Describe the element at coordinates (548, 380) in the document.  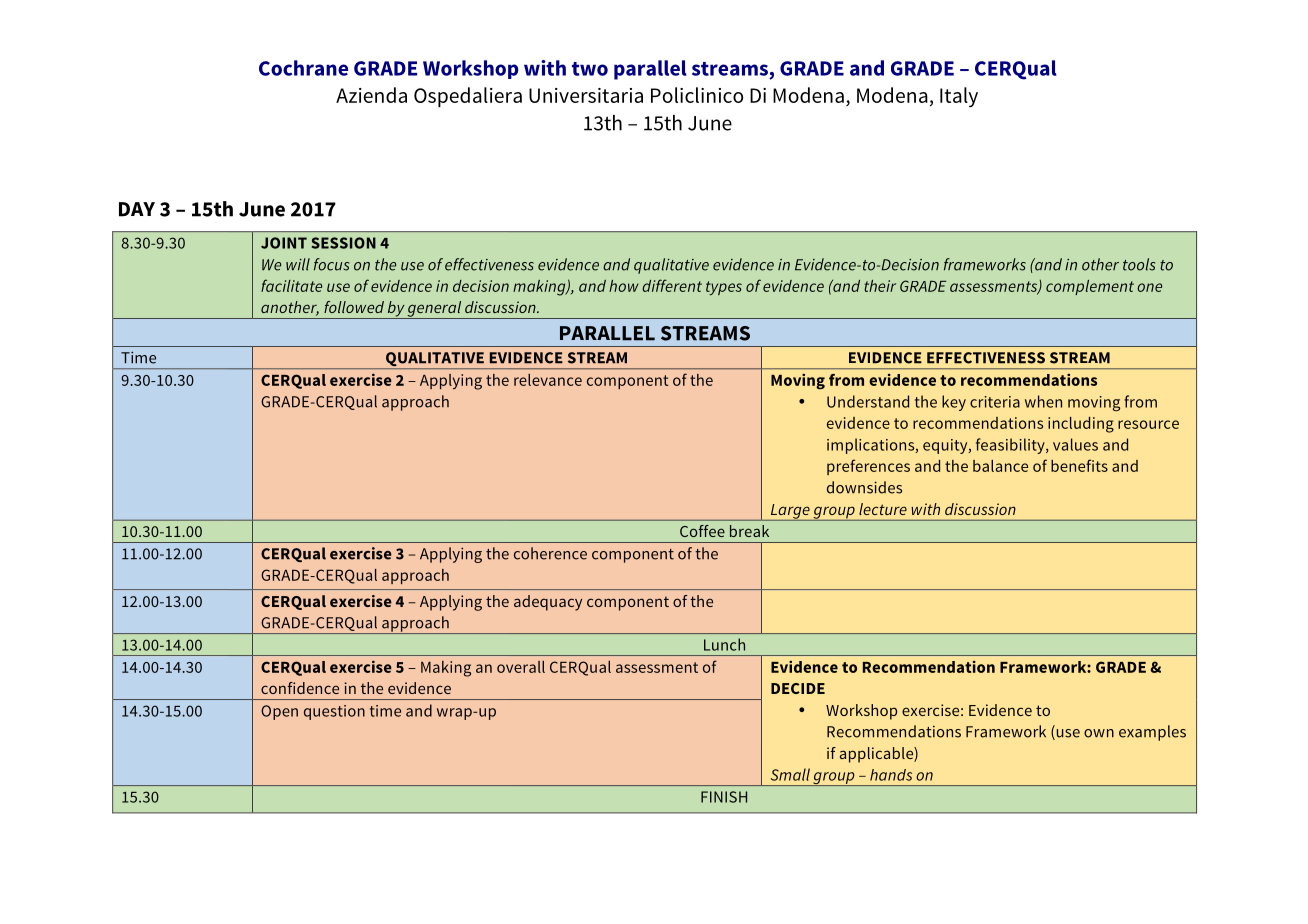
I see `relevance` at that location.
